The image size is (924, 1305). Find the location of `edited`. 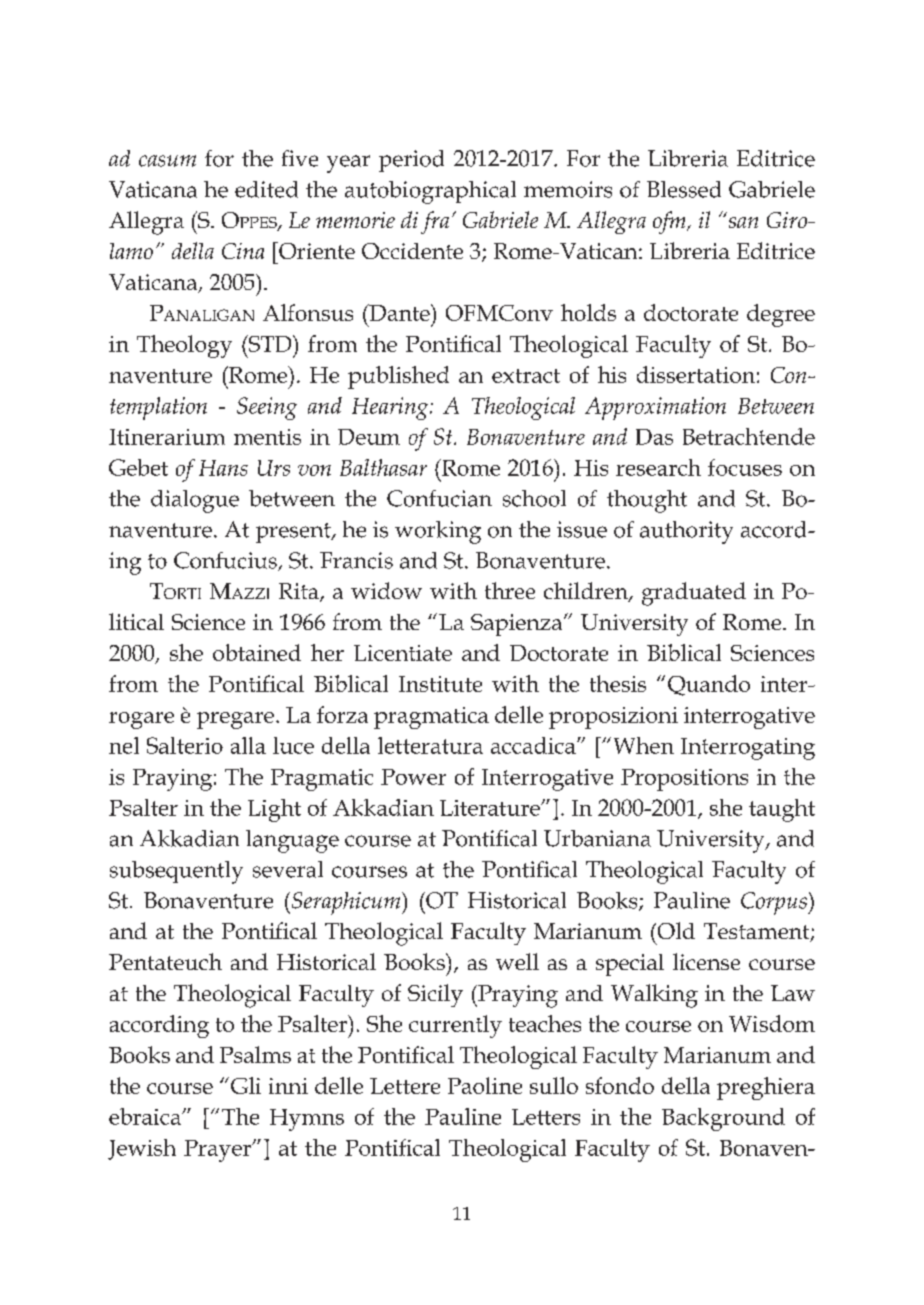

edited is located at coordinates (266, 189).
